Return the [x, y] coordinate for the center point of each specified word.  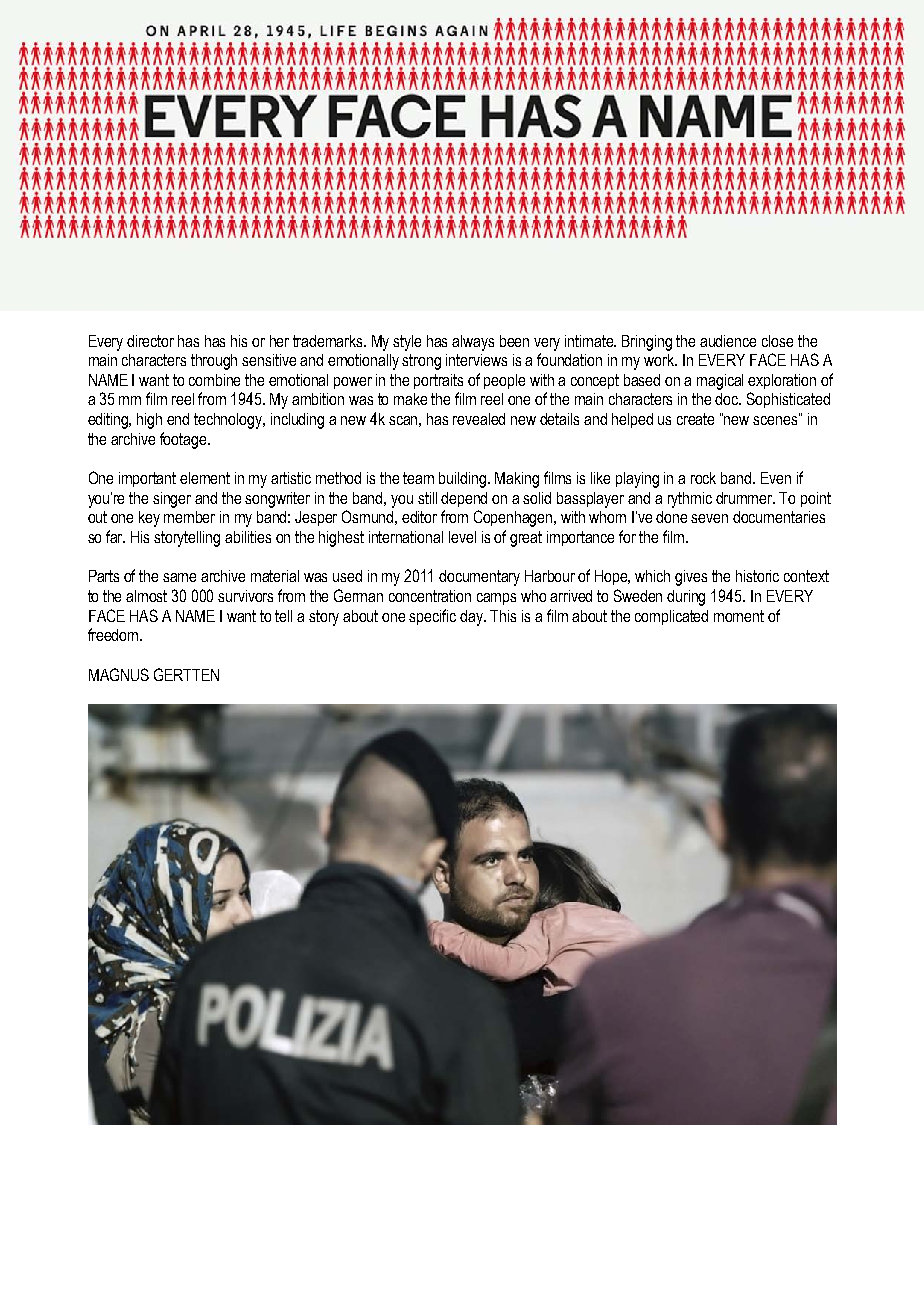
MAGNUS [119, 674]
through [214, 362]
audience [728, 341]
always [473, 343]
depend [464, 499]
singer [172, 500]
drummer [745, 498]
